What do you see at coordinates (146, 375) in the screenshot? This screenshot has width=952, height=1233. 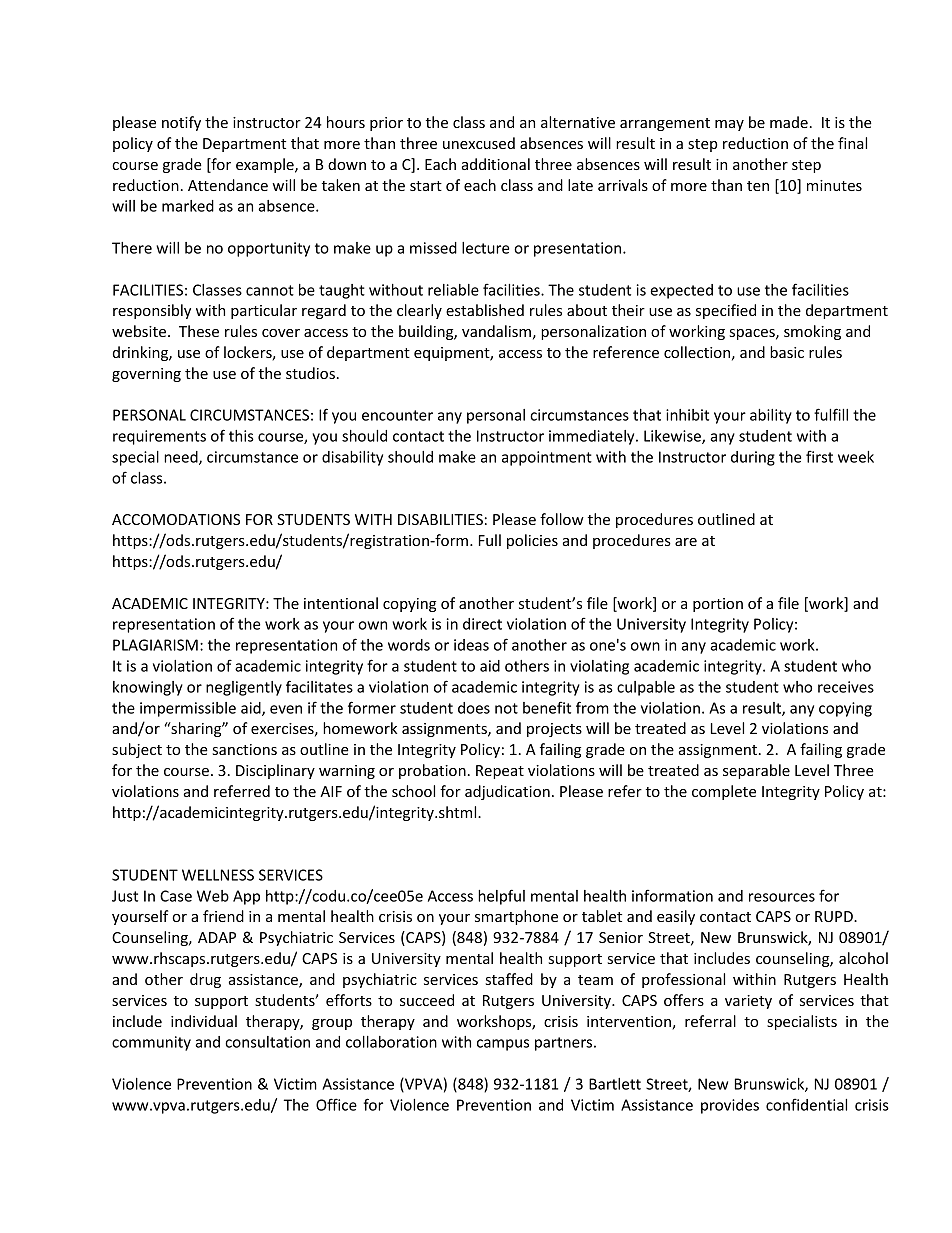 I see `governing` at bounding box center [146, 375].
